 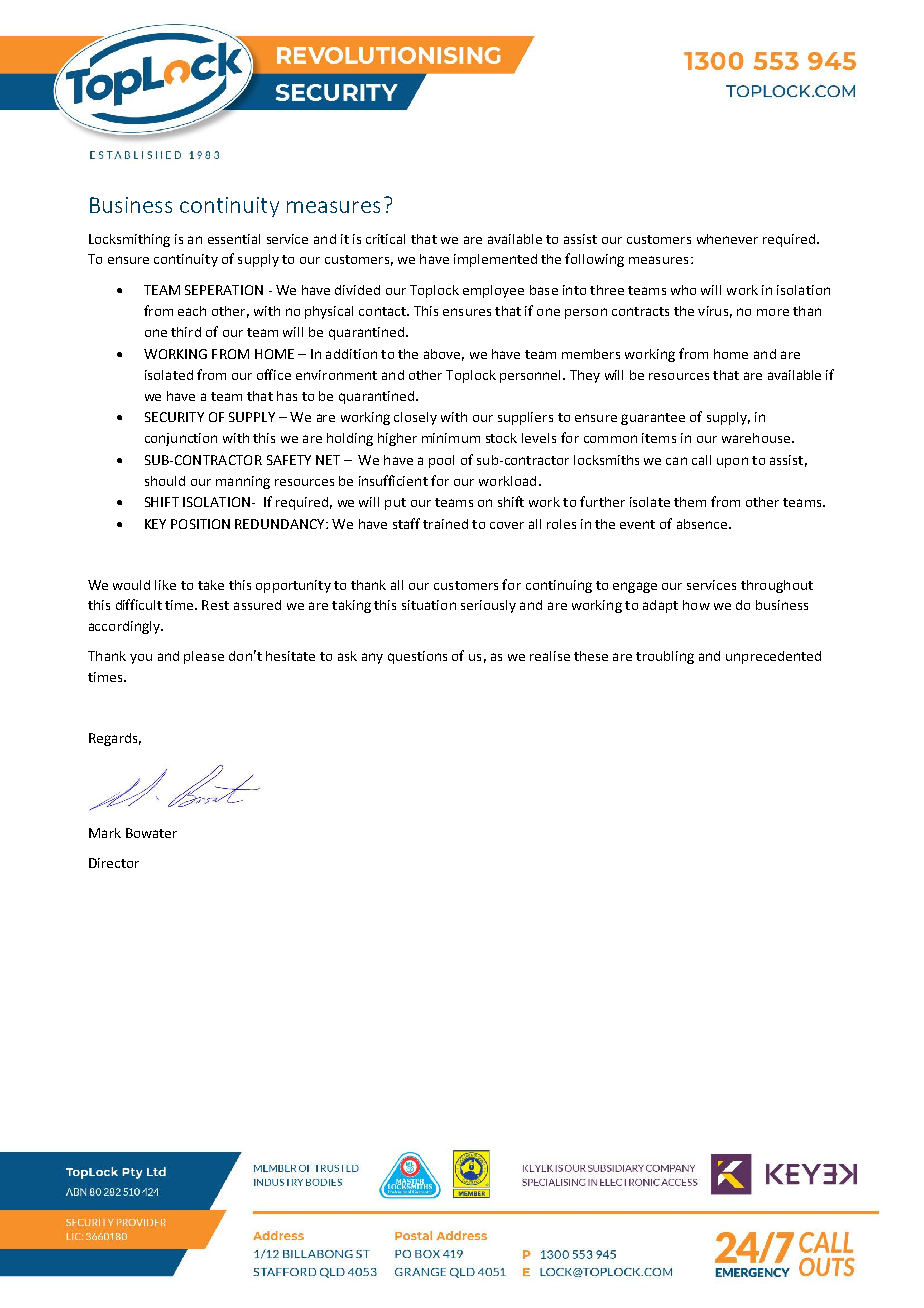 I want to click on implemented, so click(x=495, y=260).
